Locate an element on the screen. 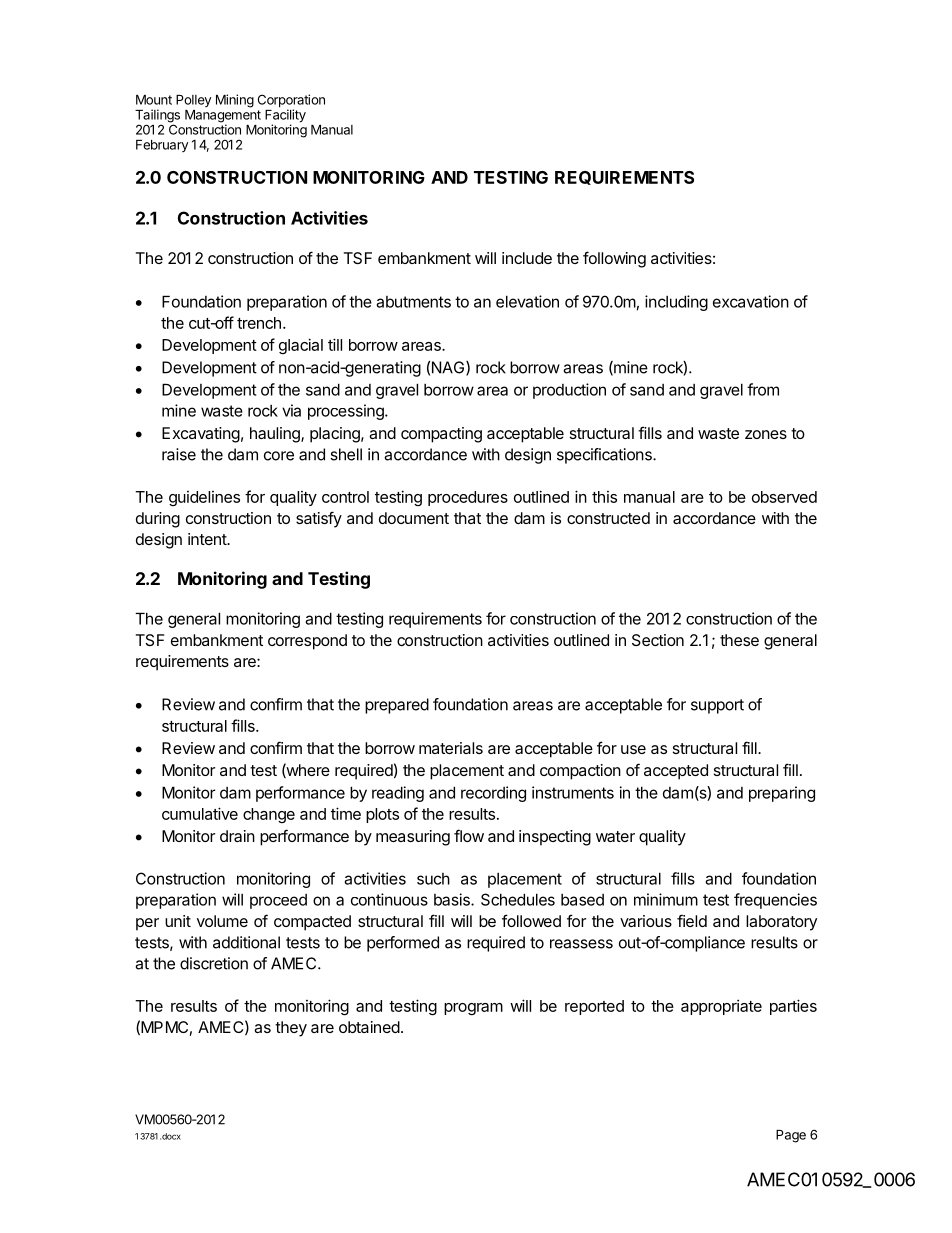 The image size is (952, 1233). Management is located at coordinates (223, 116).
